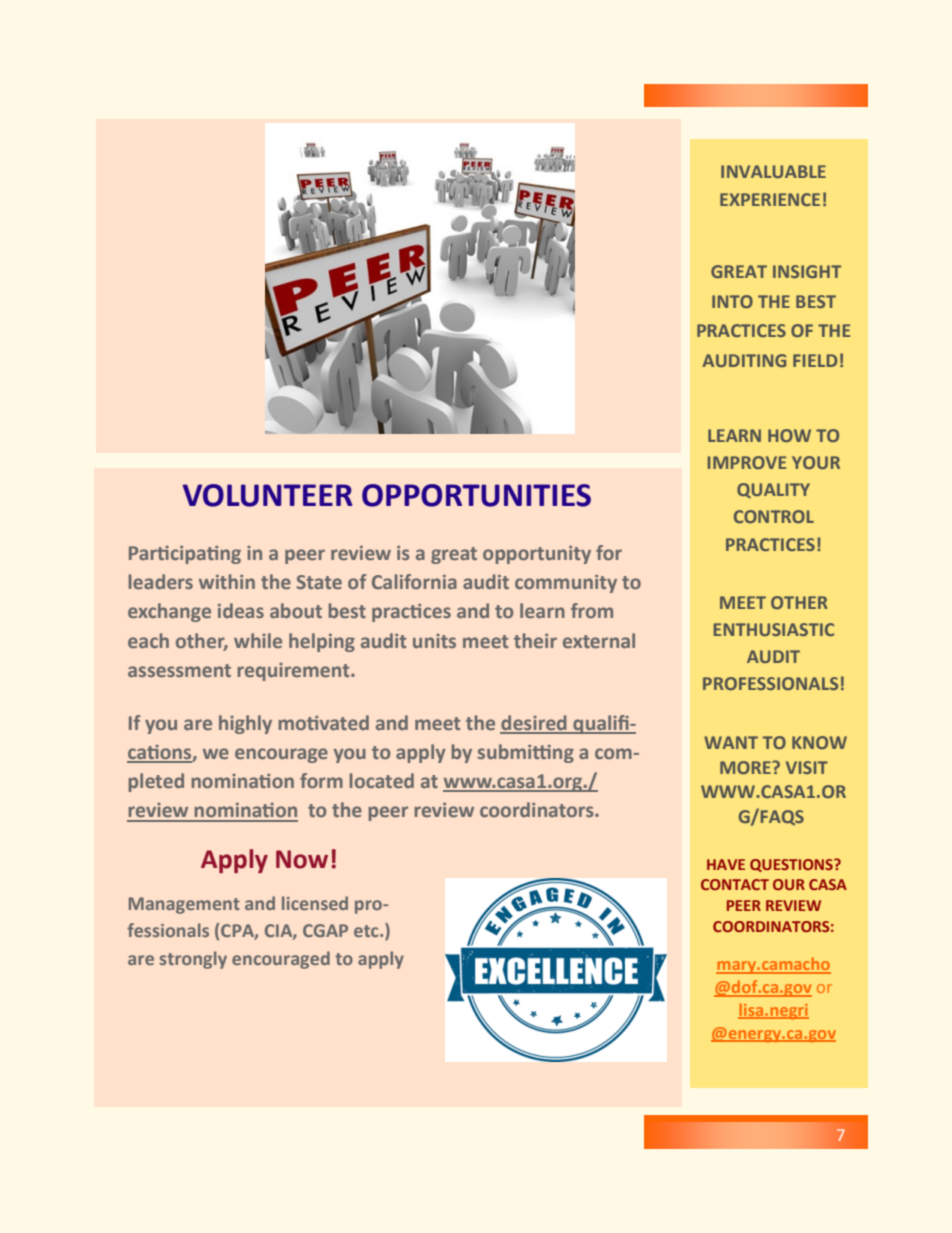  What do you see at coordinates (773, 171) in the page?
I see `INVALUABLE` at bounding box center [773, 171].
